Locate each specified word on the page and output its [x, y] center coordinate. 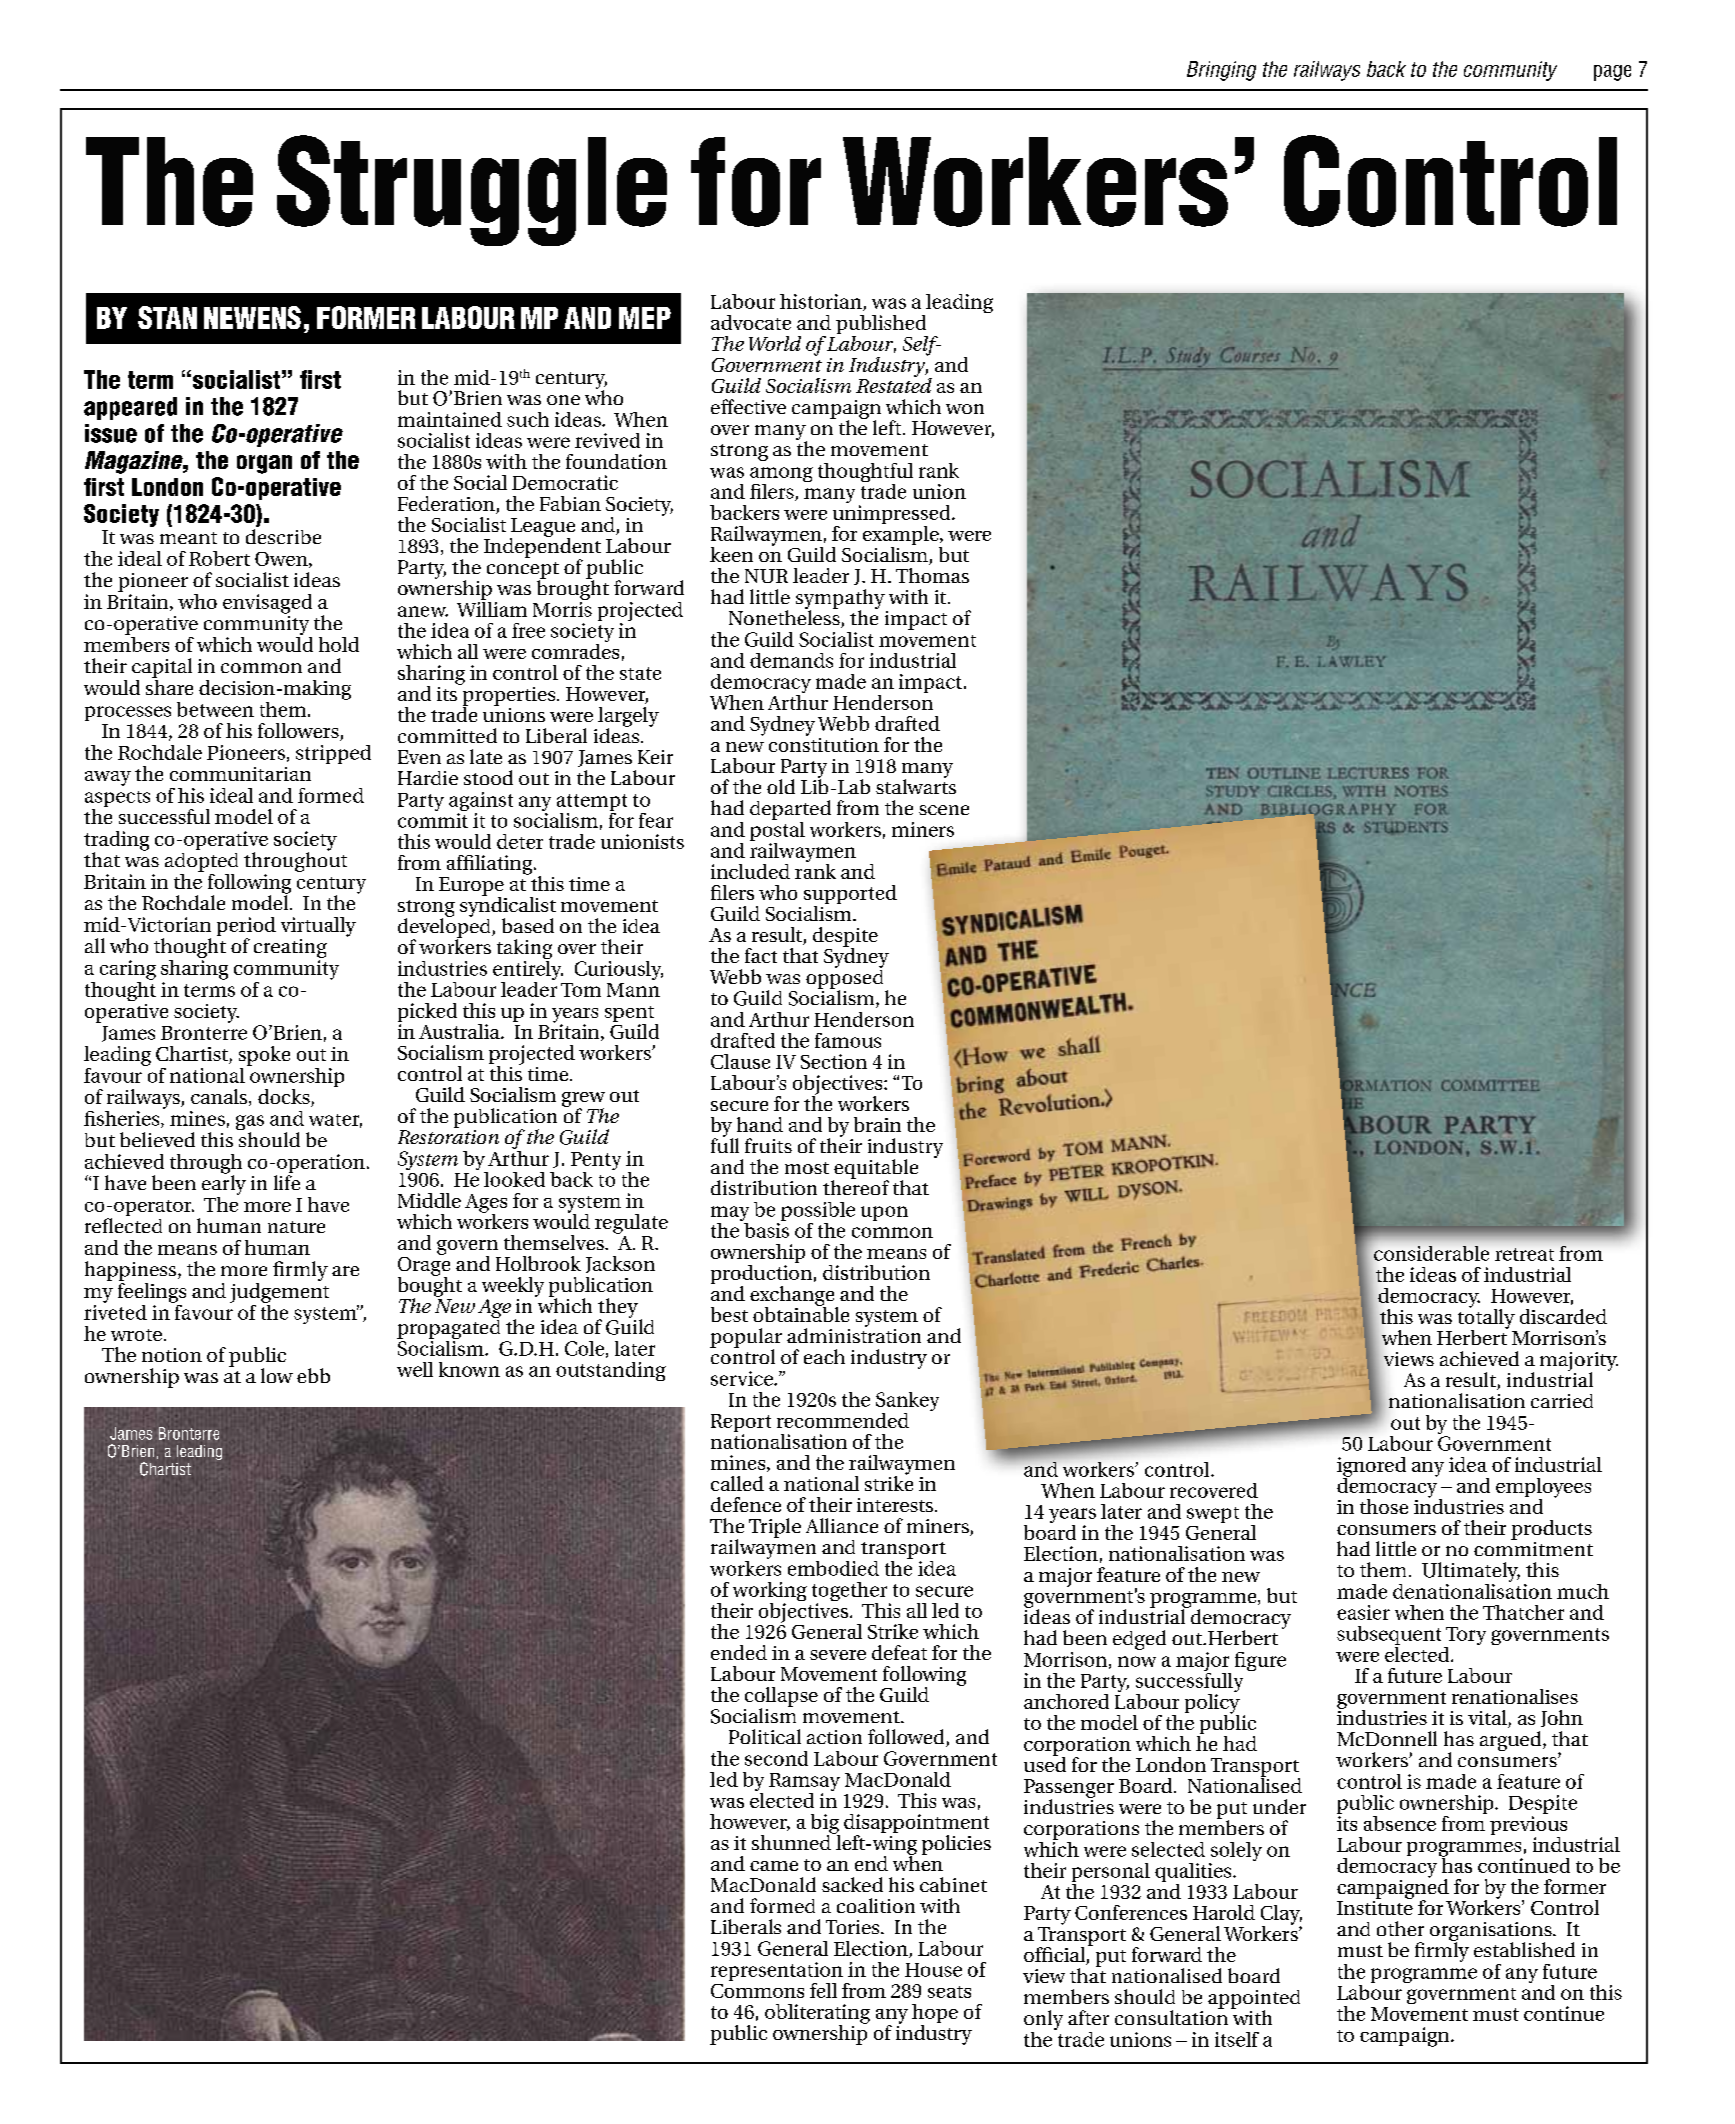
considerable [1431, 1253]
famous [848, 1040]
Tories [854, 1927]
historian [822, 302]
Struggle [472, 190]
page [1612, 73]
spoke [264, 1056]
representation [777, 1973]
